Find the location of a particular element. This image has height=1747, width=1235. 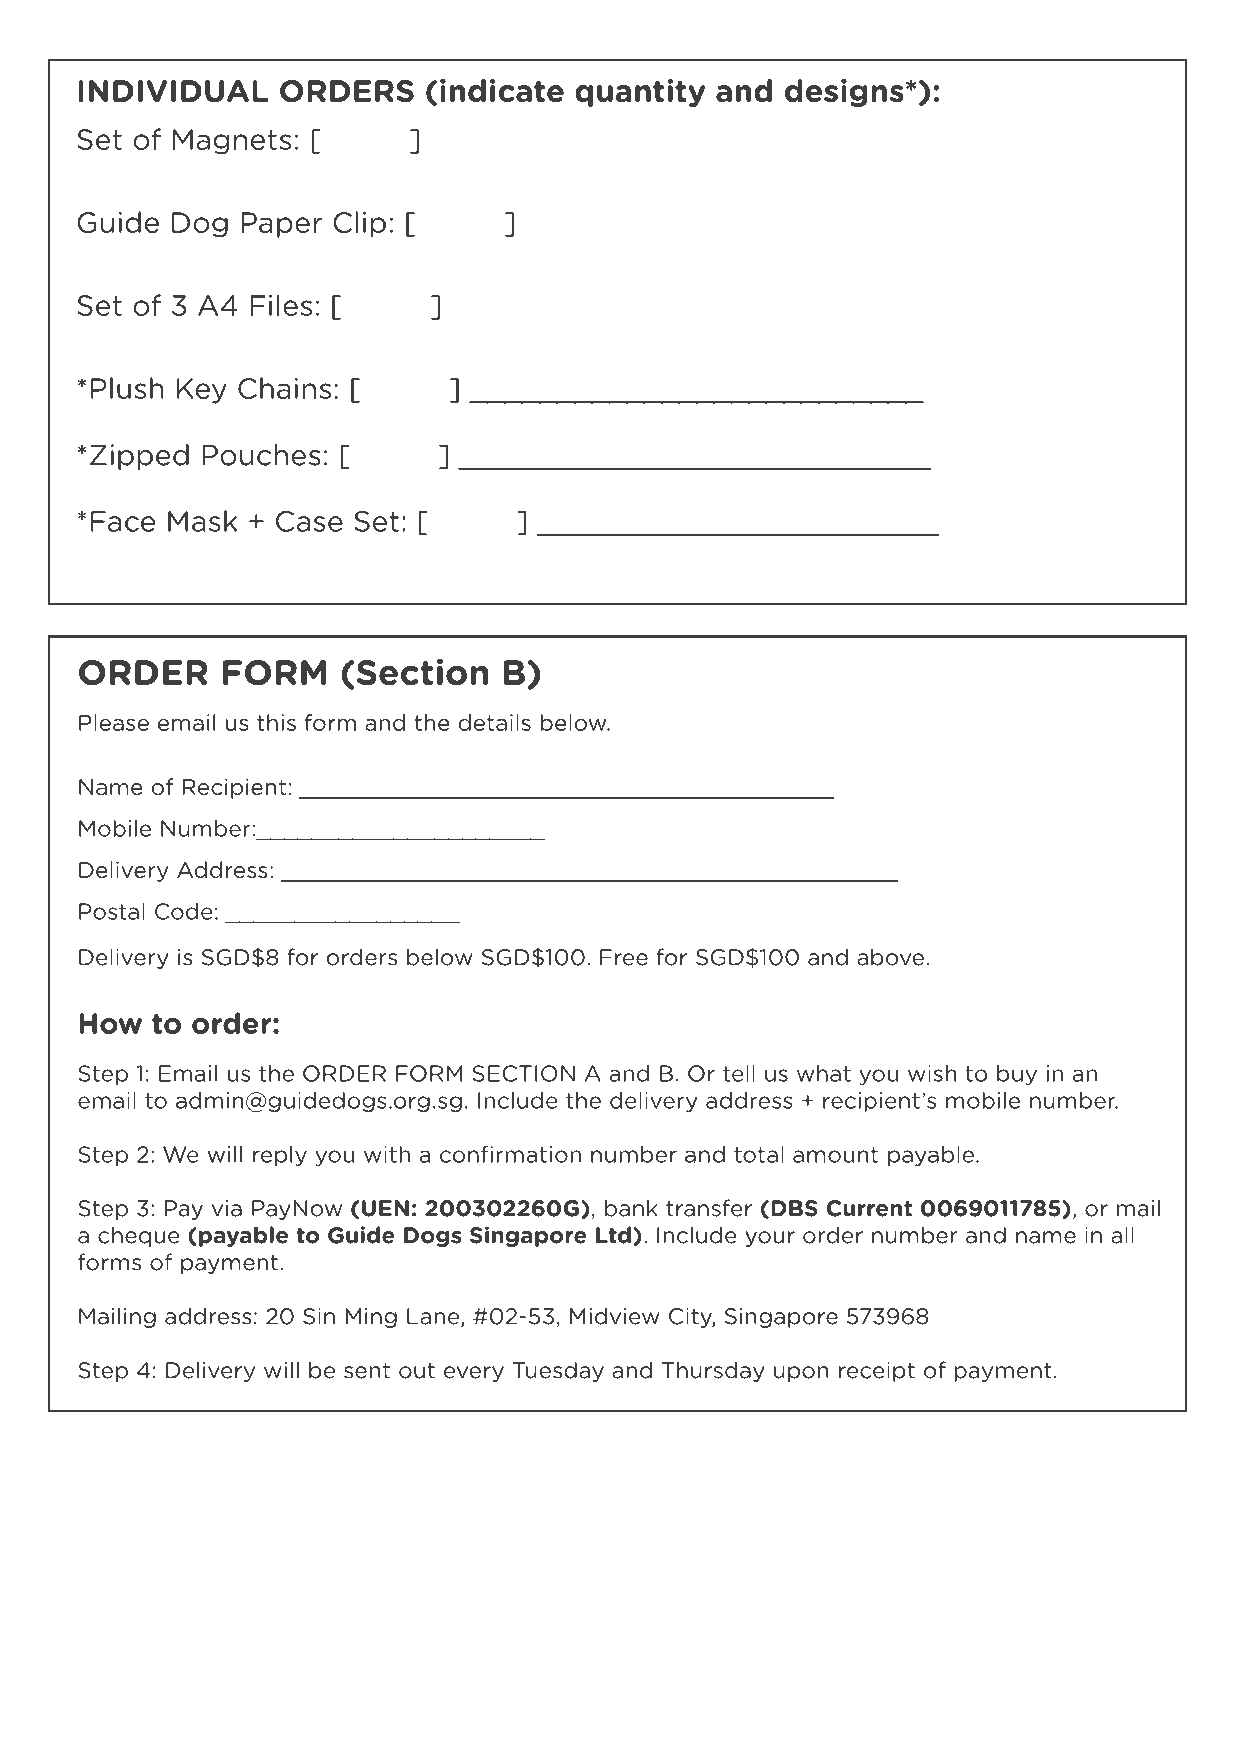

tell is located at coordinates (739, 1073).
